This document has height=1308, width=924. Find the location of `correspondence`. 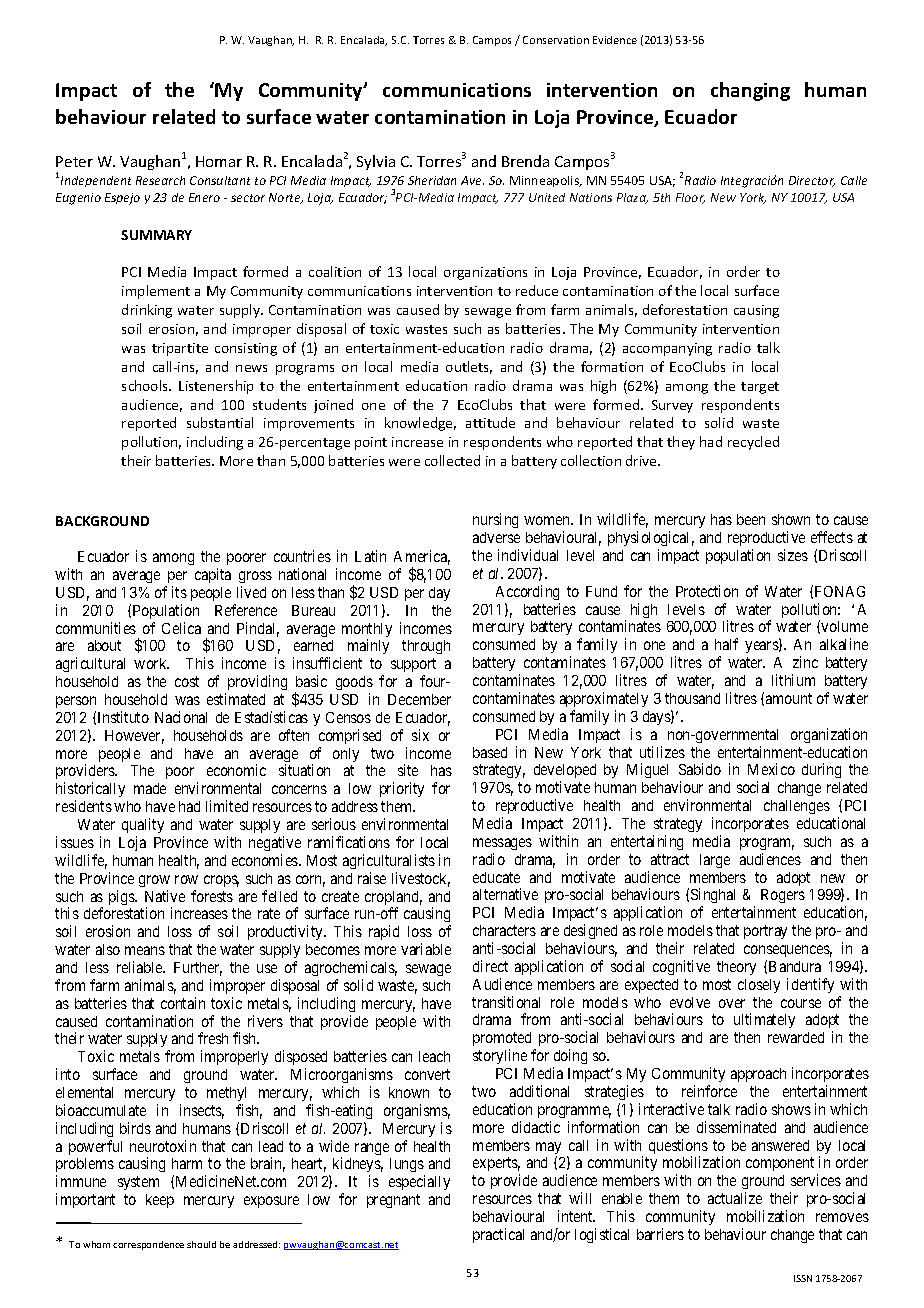

correspondence is located at coordinates (148, 1245).
